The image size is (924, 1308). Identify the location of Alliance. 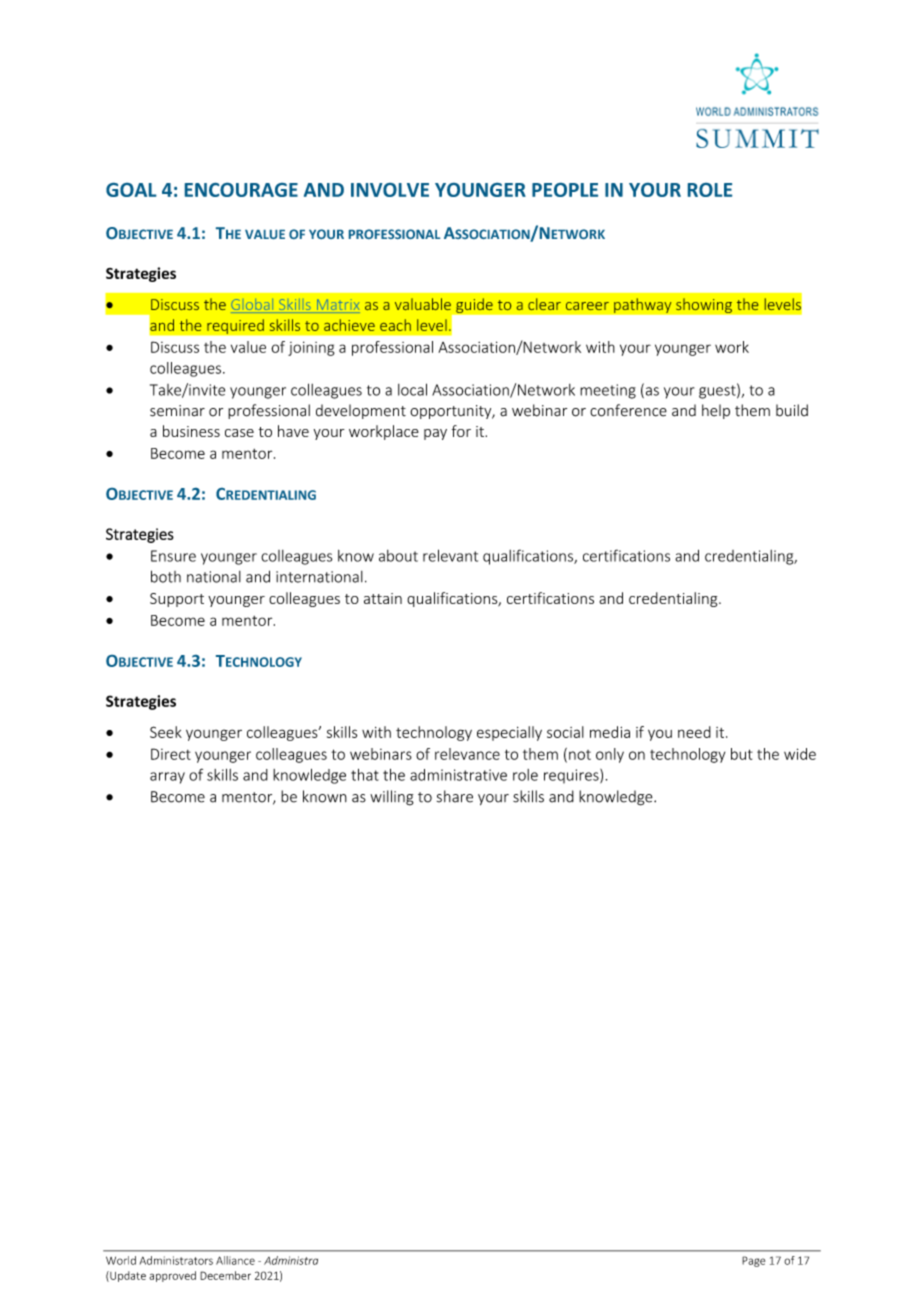
(235, 1260).
